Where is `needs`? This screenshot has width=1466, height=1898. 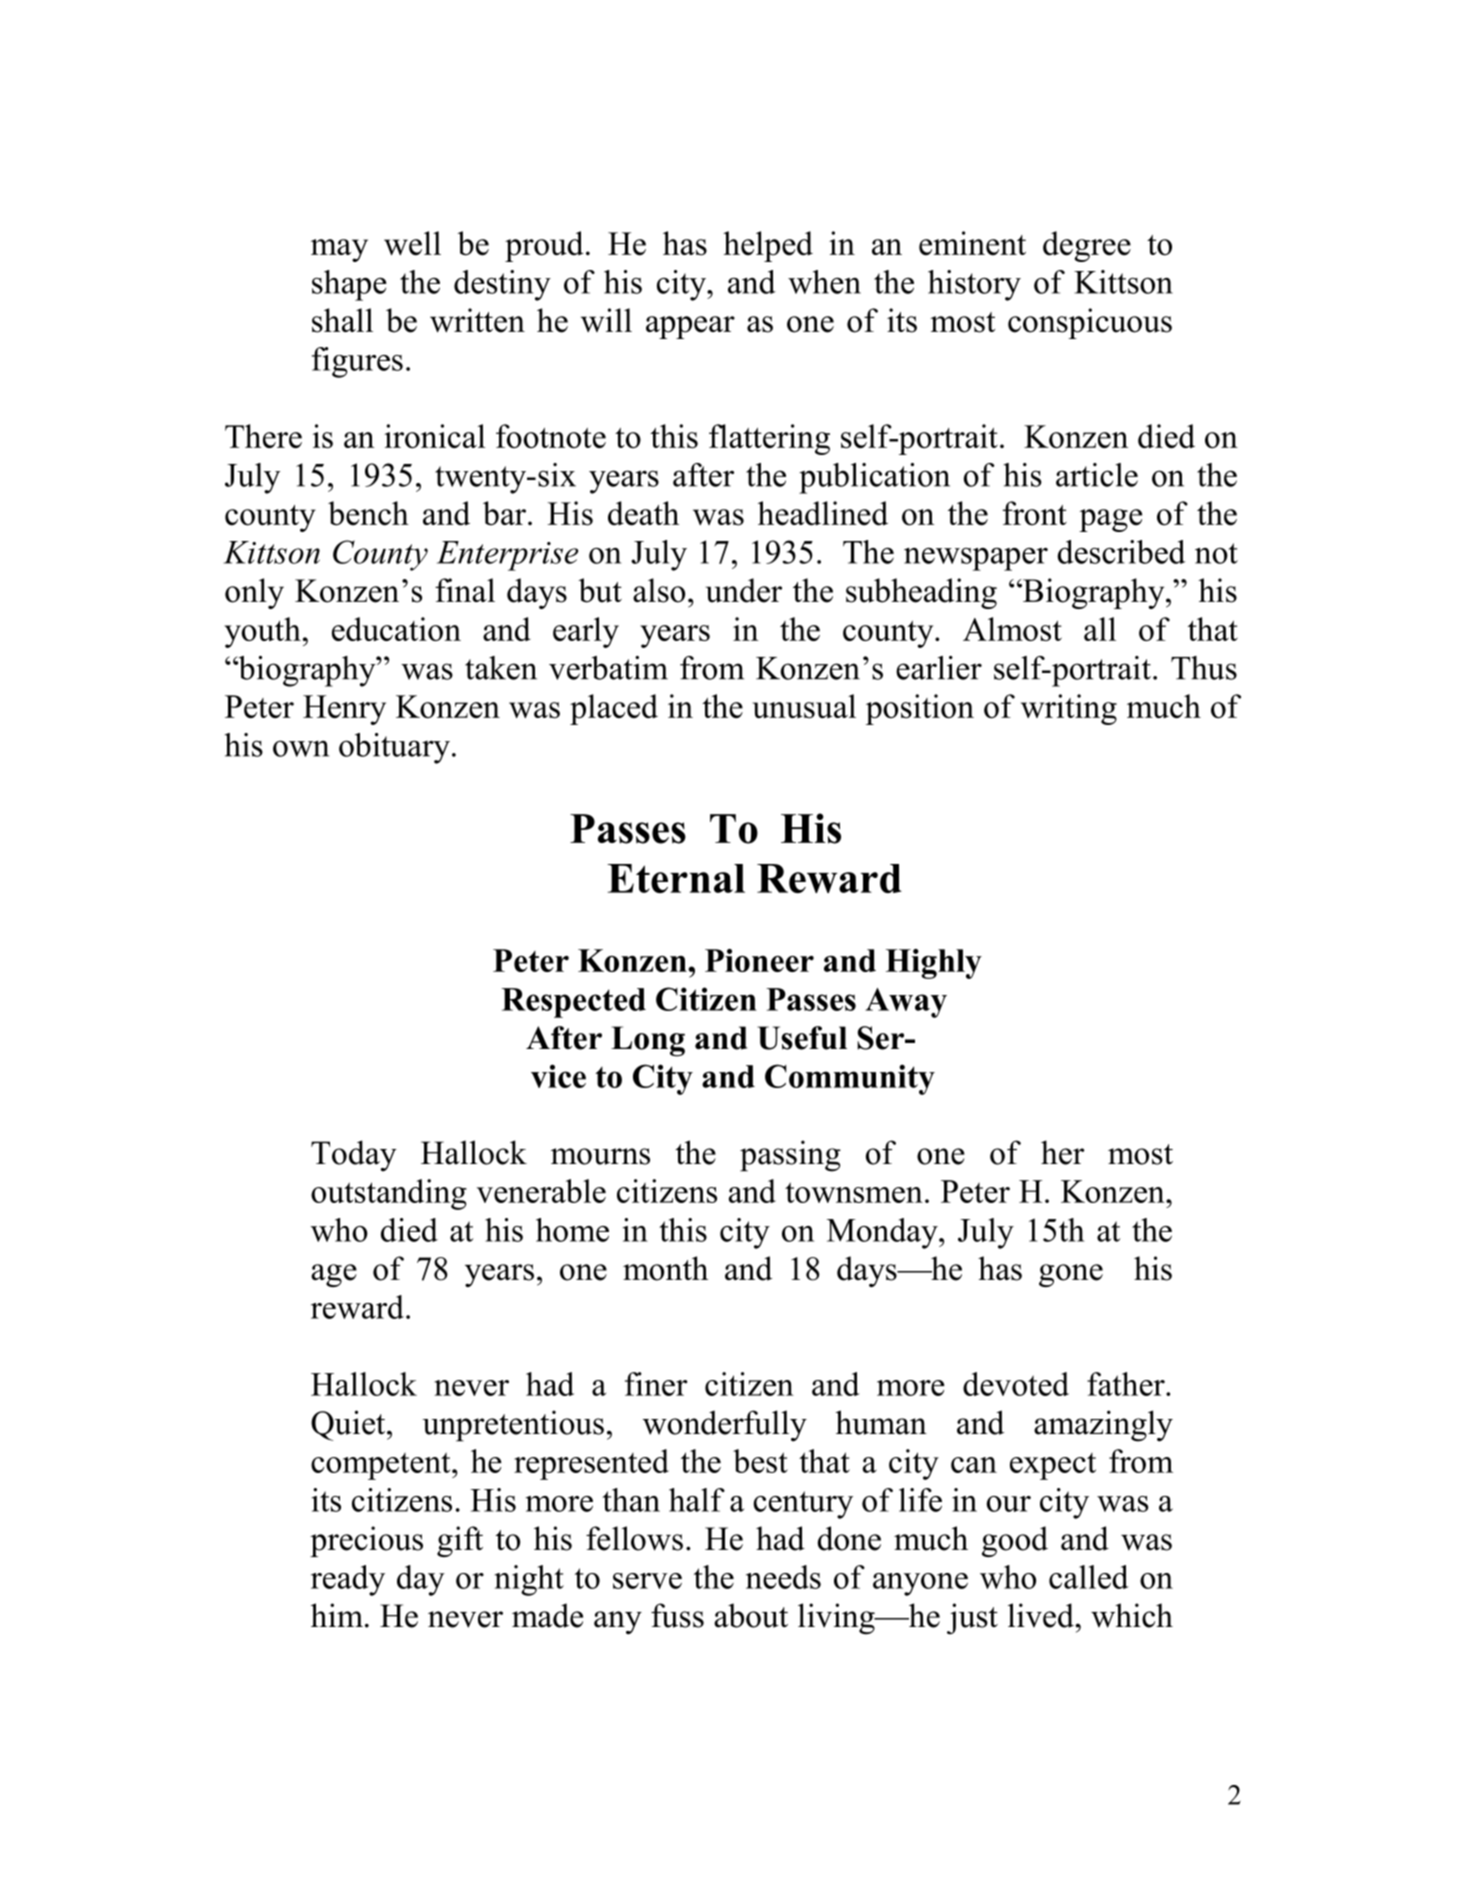 needs is located at coordinates (783, 1577).
